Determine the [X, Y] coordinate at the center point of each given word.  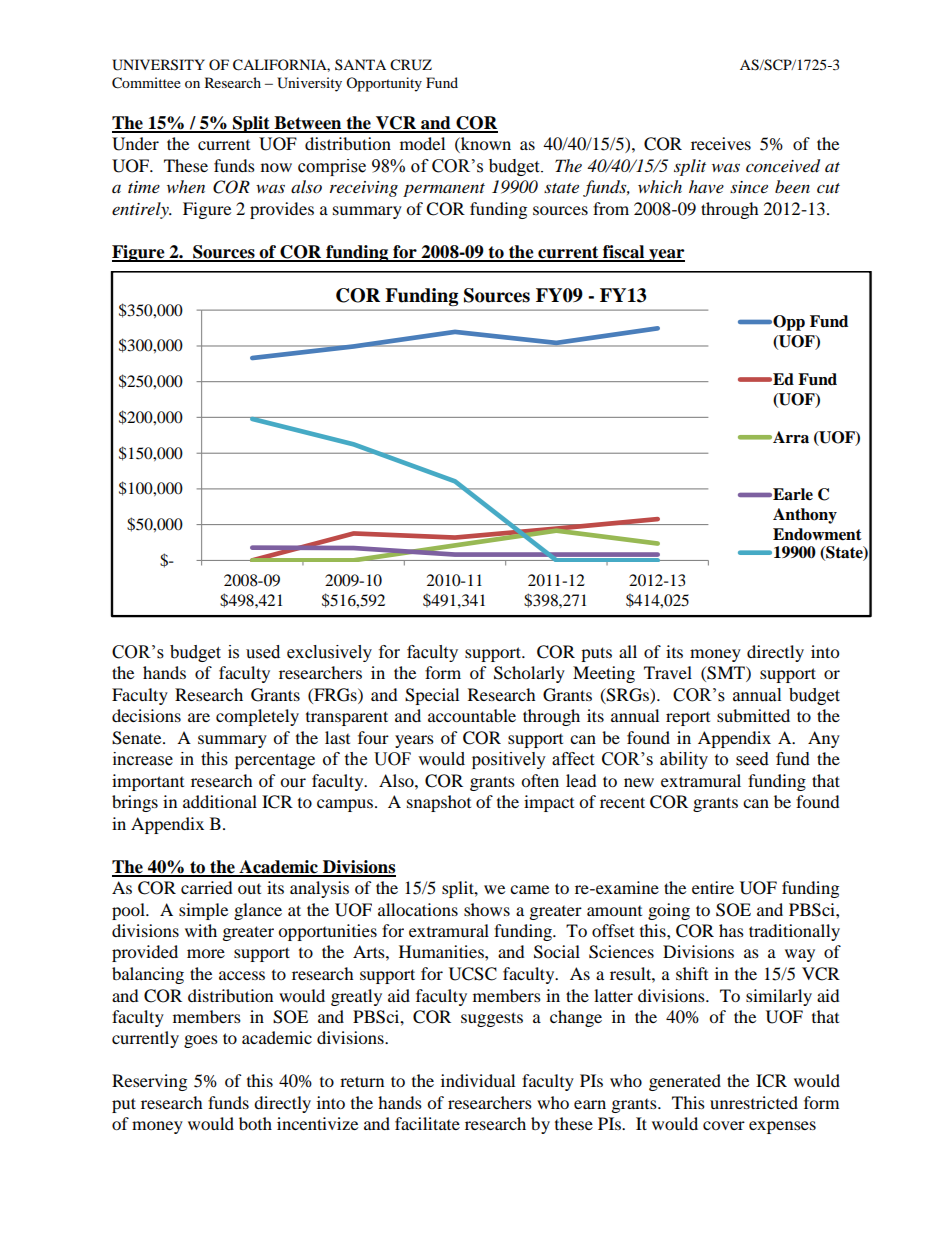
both [255, 1123]
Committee [146, 83]
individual [478, 1080]
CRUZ [411, 65]
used [263, 652]
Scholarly [529, 674]
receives [721, 143]
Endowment [817, 534]
